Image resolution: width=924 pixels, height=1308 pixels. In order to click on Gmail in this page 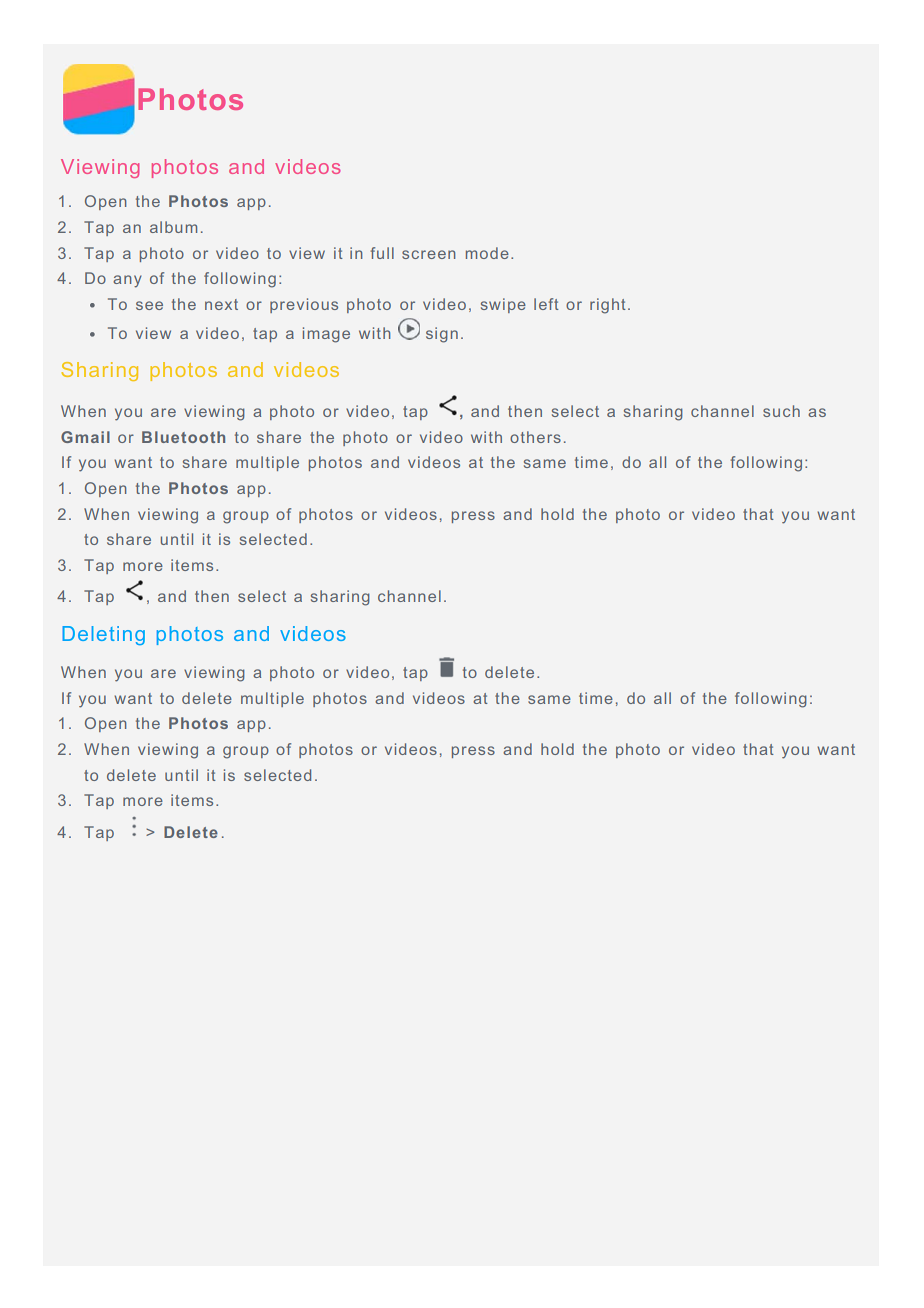, I will do `click(85, 437)`.
